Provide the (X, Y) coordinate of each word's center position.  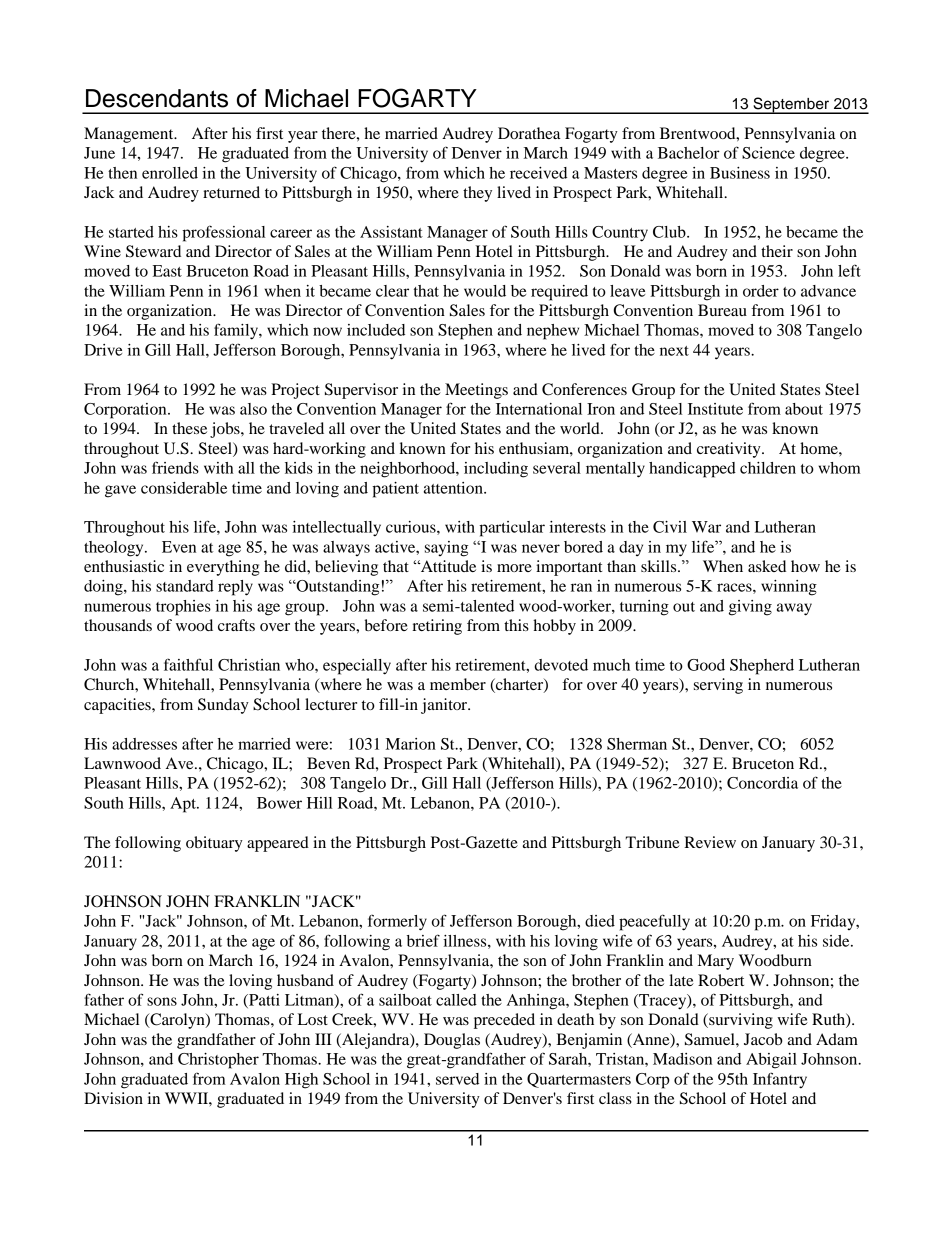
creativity (730, 450)
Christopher (218, 1061)
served (457, 1079)
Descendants (157, 98)
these (189, 428)
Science (768, 153)
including (496, 470)
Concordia (762, 783)
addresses (144, 744)
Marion (411, 744)
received (538, 173)
